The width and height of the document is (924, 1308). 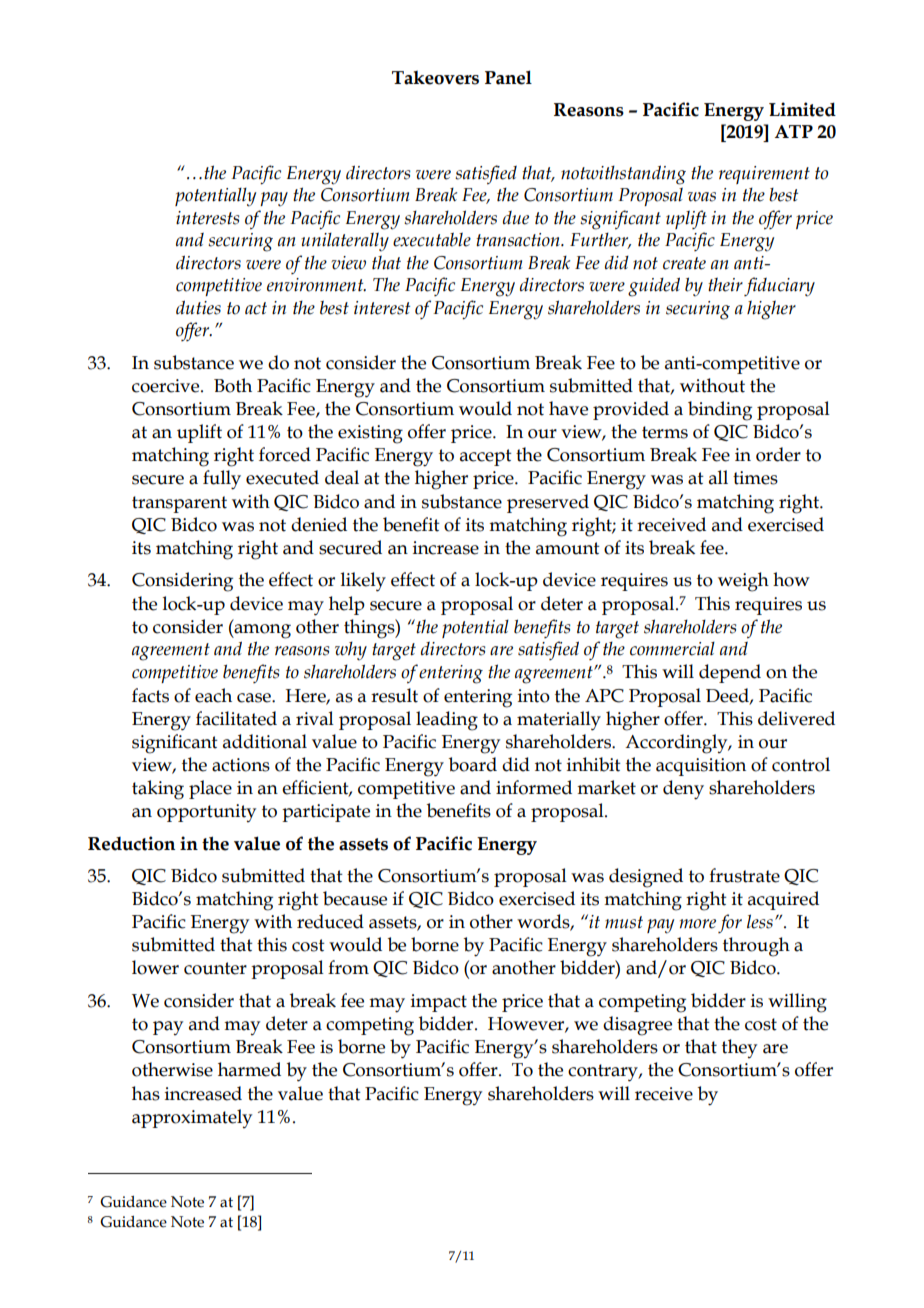 I want to click on likely, so click(x=363, y=582).
